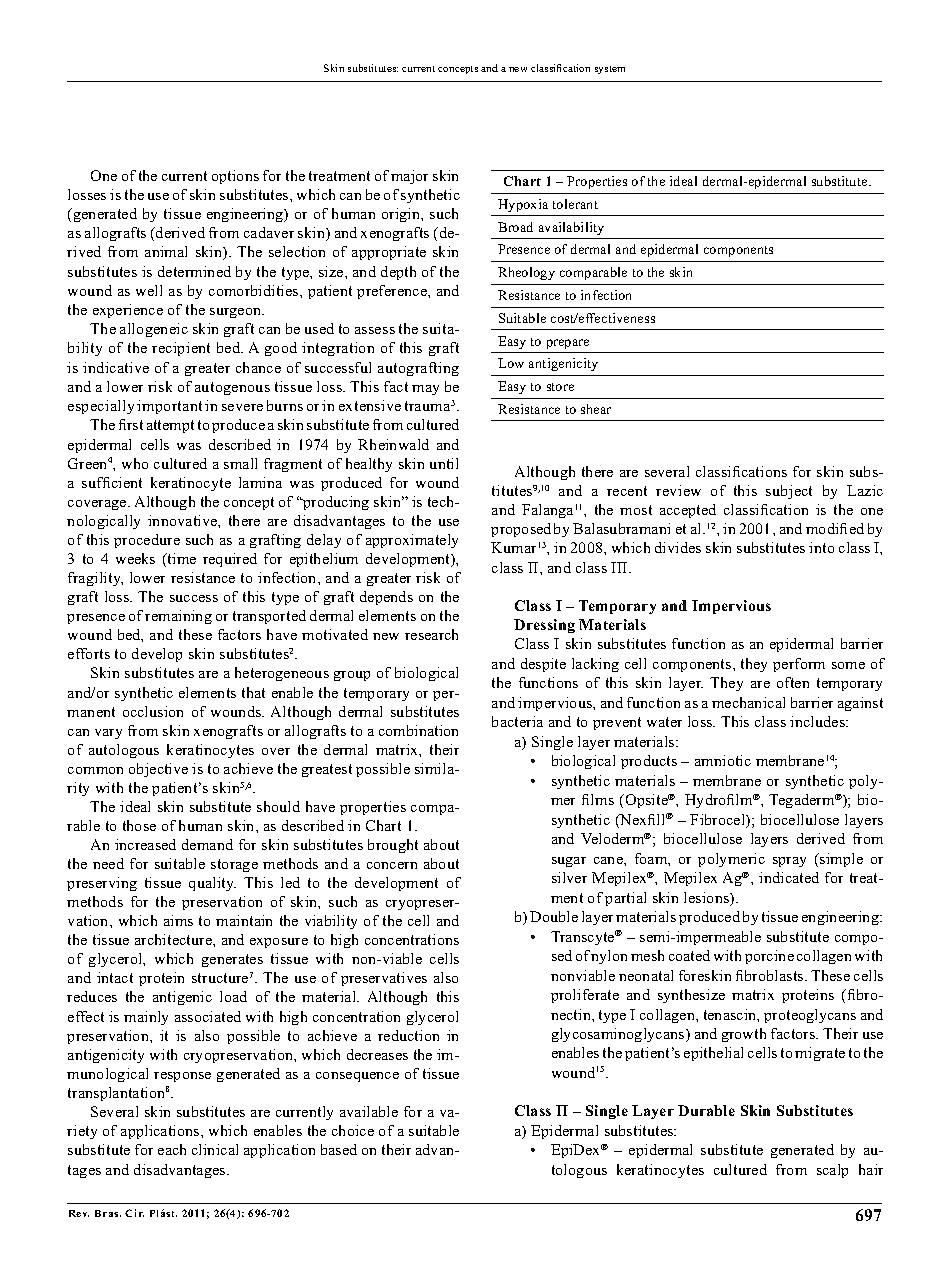 This image has height=1270, width=952. What do you see at coordinates (235, 177) in the image?
I see `options` at bounding box center [235, 177].
